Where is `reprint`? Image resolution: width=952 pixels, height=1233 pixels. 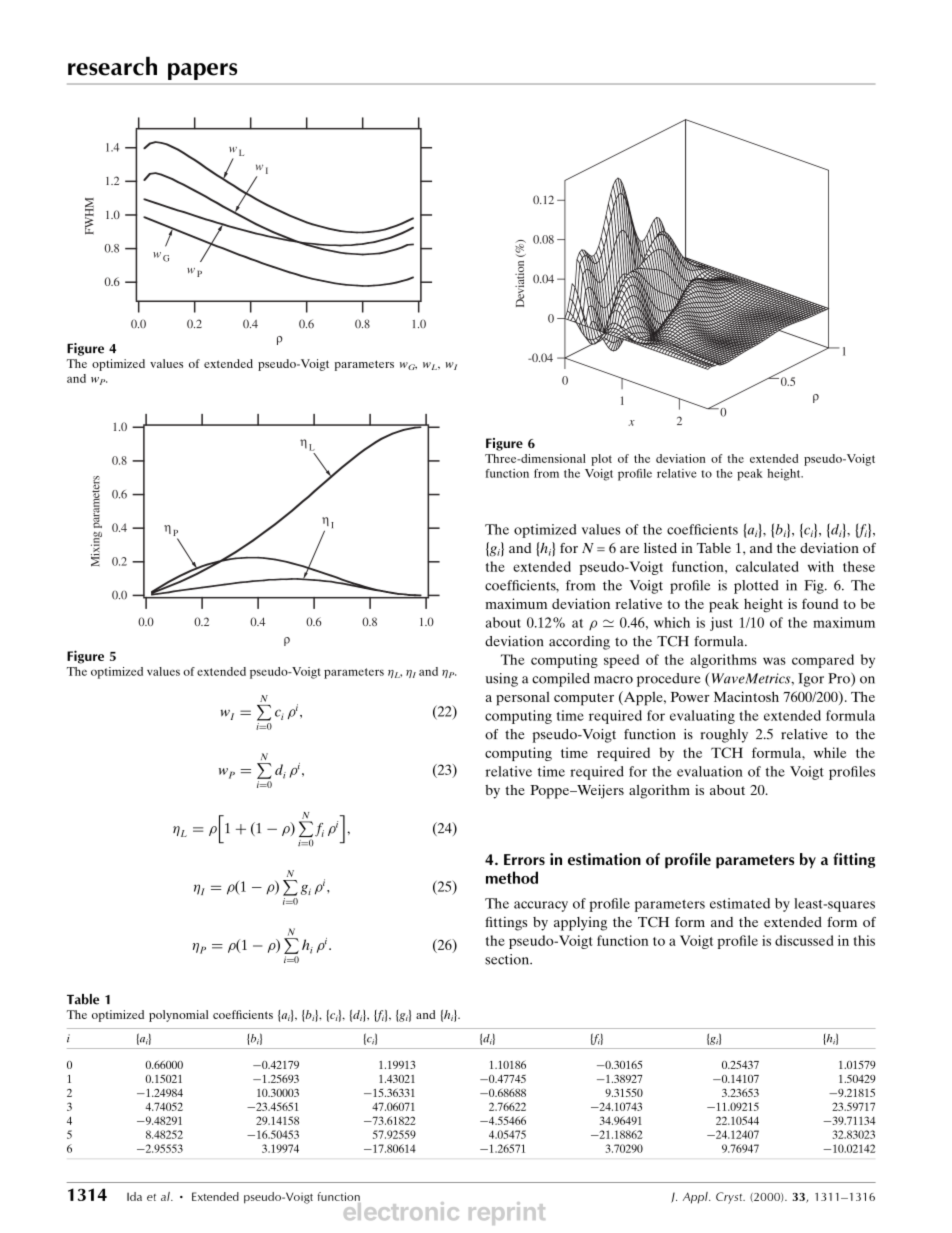
reprint is located at coordinates (507, 1213).
